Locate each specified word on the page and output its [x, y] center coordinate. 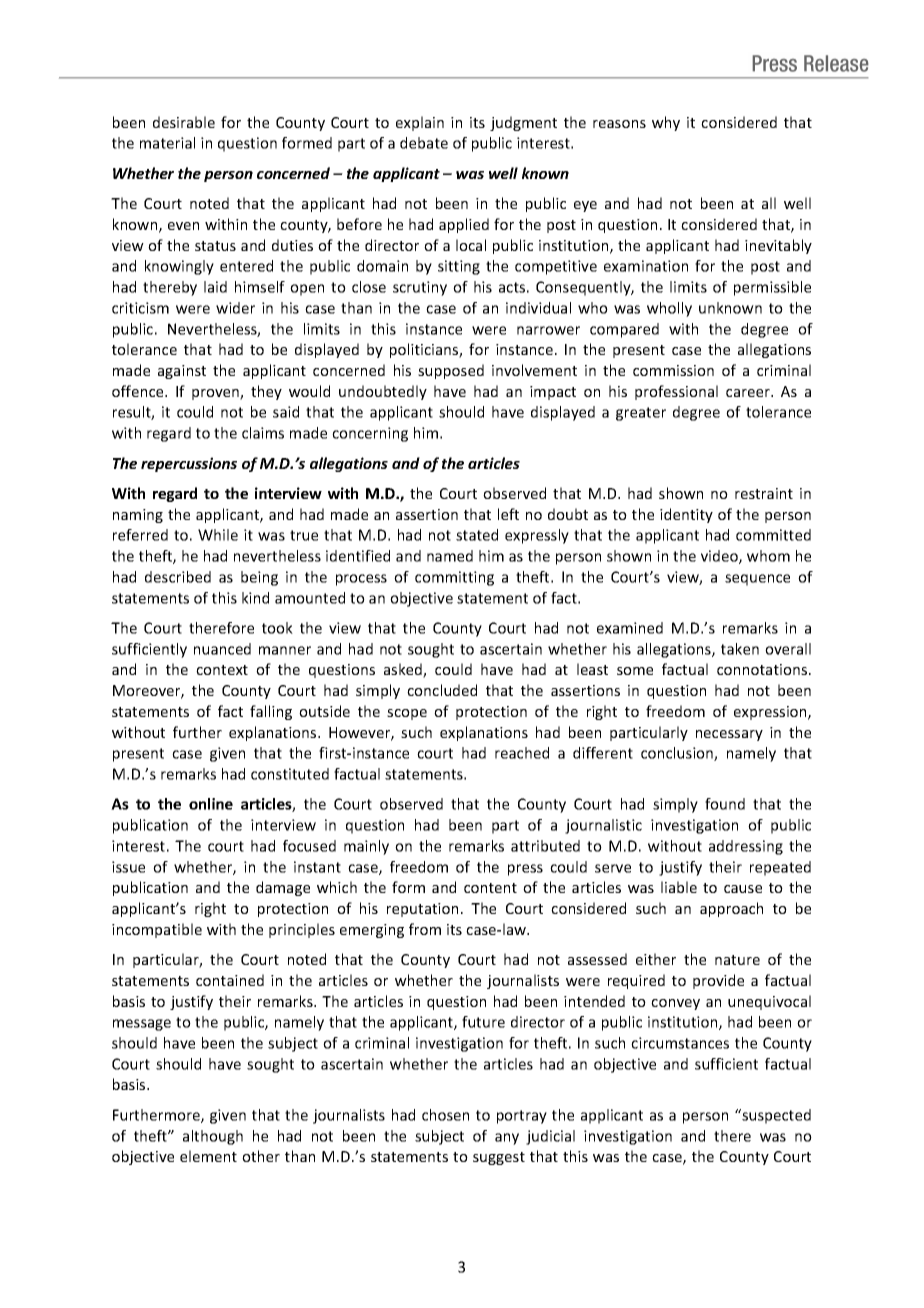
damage [283, 888]
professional [676, 392]
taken [740, 649]
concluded [442, 690]
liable [679, 887]
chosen [445, 1115]
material [167, 143]
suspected [775, 1116]
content [490, 888]
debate [424, 143]
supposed [451, 371]
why [666, 123]
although [213, 1137]
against [182, 372]
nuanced [222, 649]
